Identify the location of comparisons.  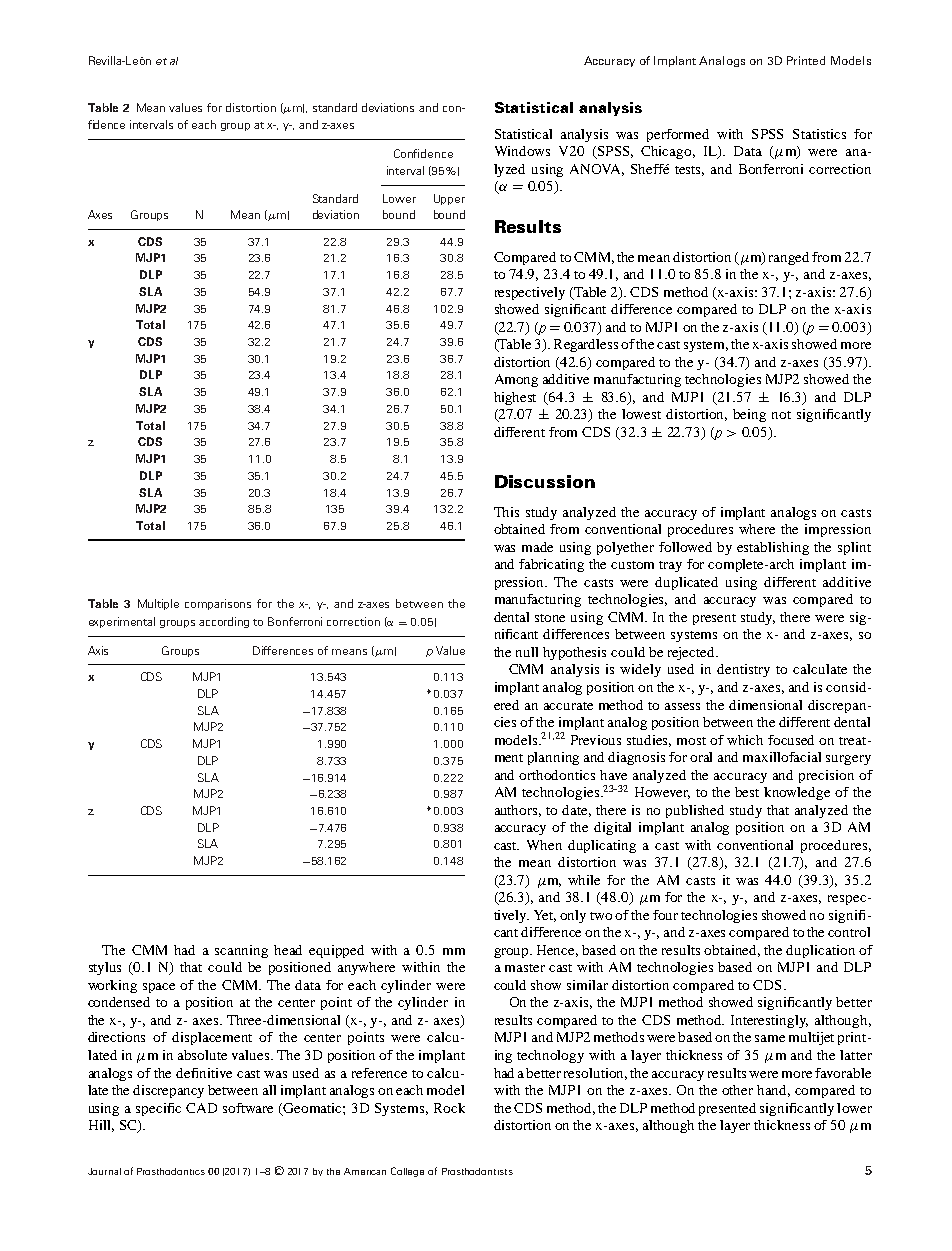
(218, 604).
